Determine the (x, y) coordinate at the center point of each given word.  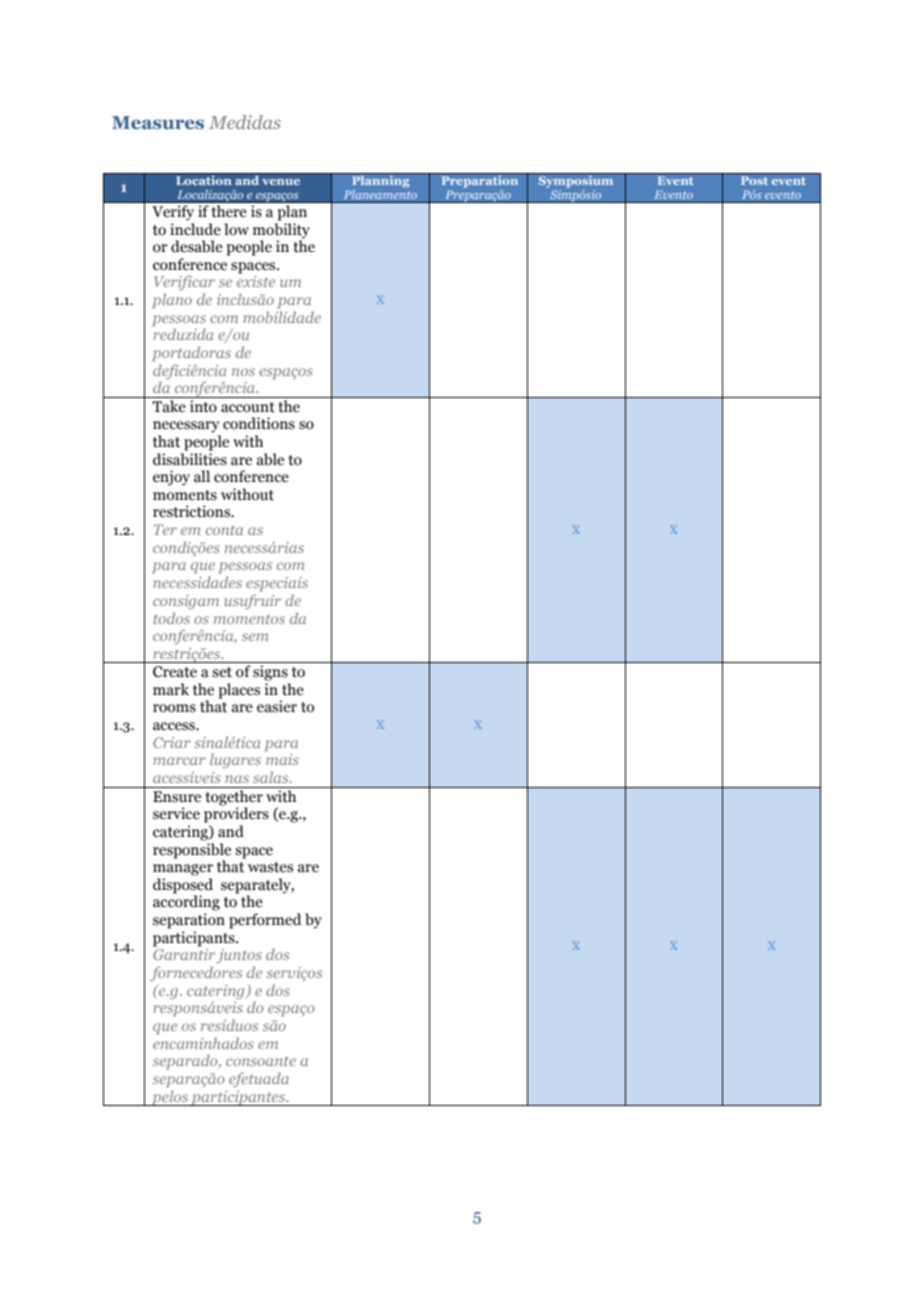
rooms (174, 708)
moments (185, 495)
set (222, 672)
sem (255, 637)
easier (277, 706)
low (236, 229)
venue (281, 182)
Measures (158, 123)
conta (224, 530)
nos (243, 372)
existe (256, 281)
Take (169, 406)
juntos (239, 956)
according (186, 902)
